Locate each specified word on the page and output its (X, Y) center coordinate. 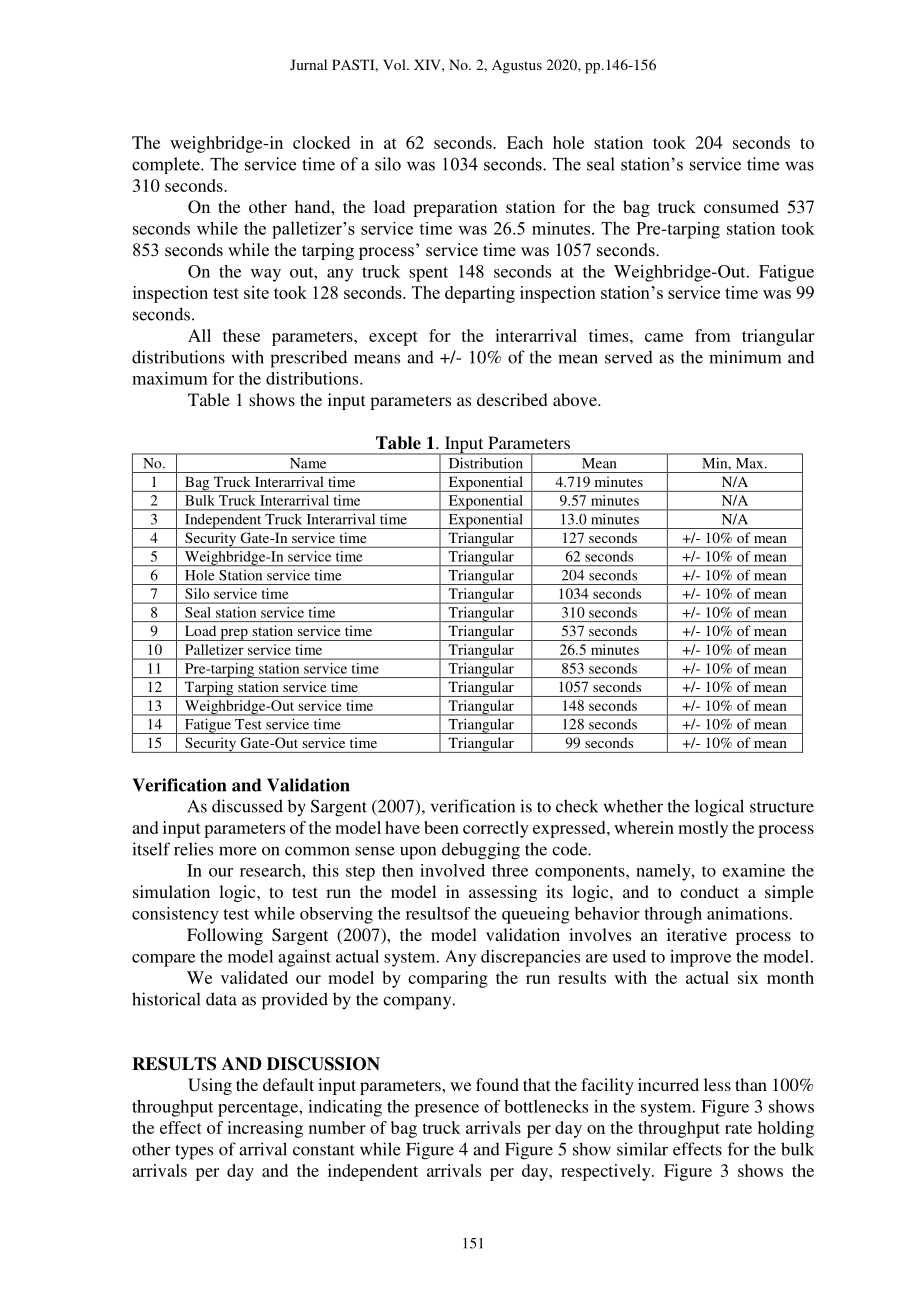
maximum (170, 378)
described (512, 399)
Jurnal (308, 64)
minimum (745, 357)
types (194, 1152)
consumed (741, 206)
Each (525, 142)
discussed (247, 806)
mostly (703, 829)
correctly (496, 829)
